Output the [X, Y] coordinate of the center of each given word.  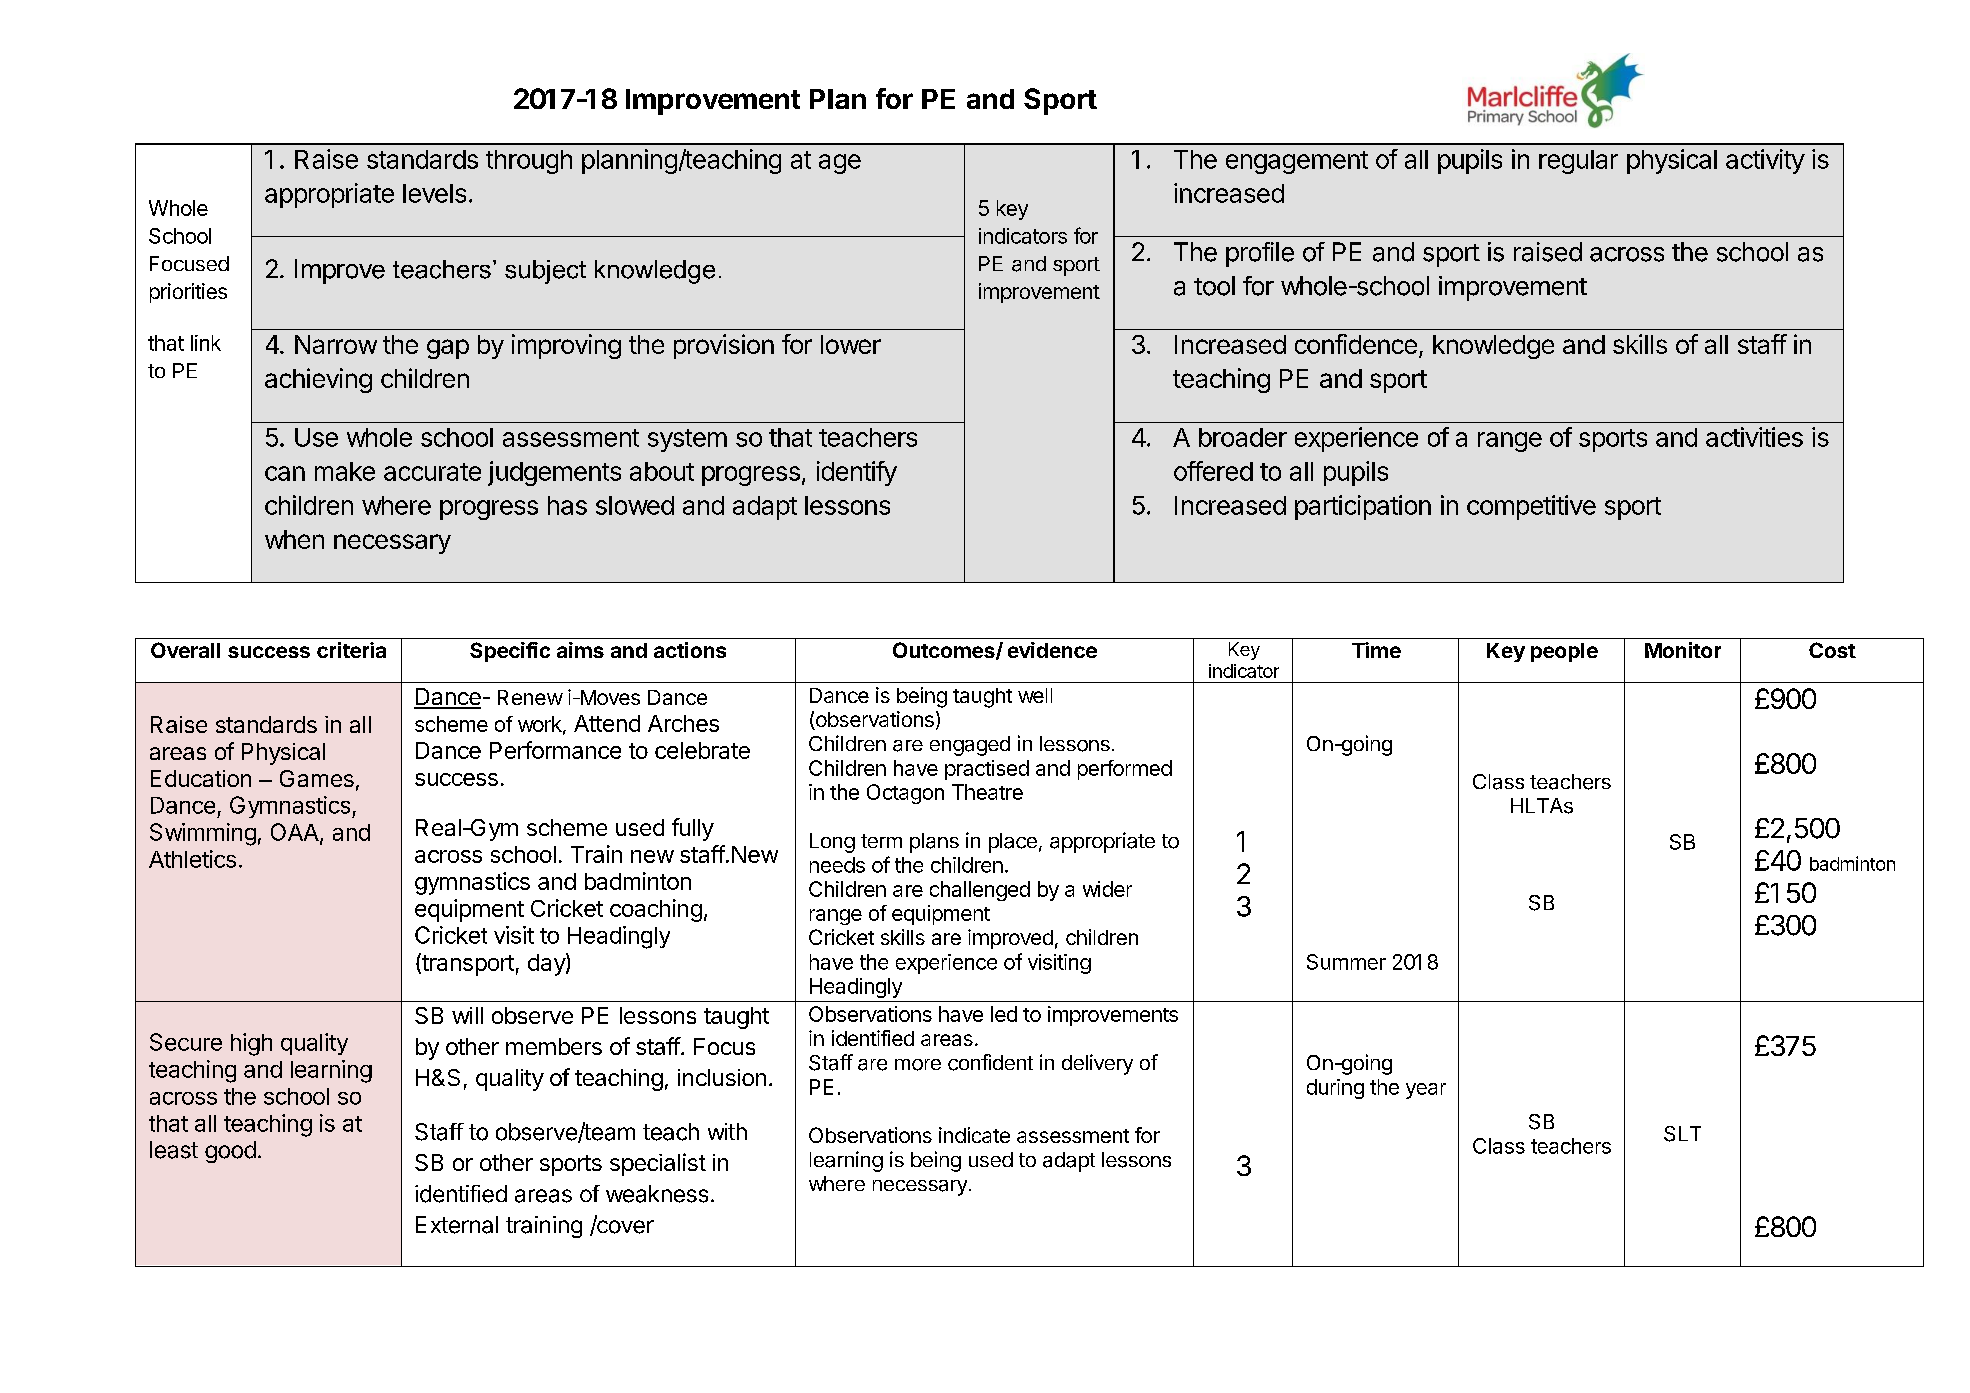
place [1013, 843]
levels [434, 193]
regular [1578, 162]
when [294, 539]
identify [857, 473]
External [457, 1225]
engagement [1297, 162]
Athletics [192, 859]
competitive [1531, 507]
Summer [1346, 962]
